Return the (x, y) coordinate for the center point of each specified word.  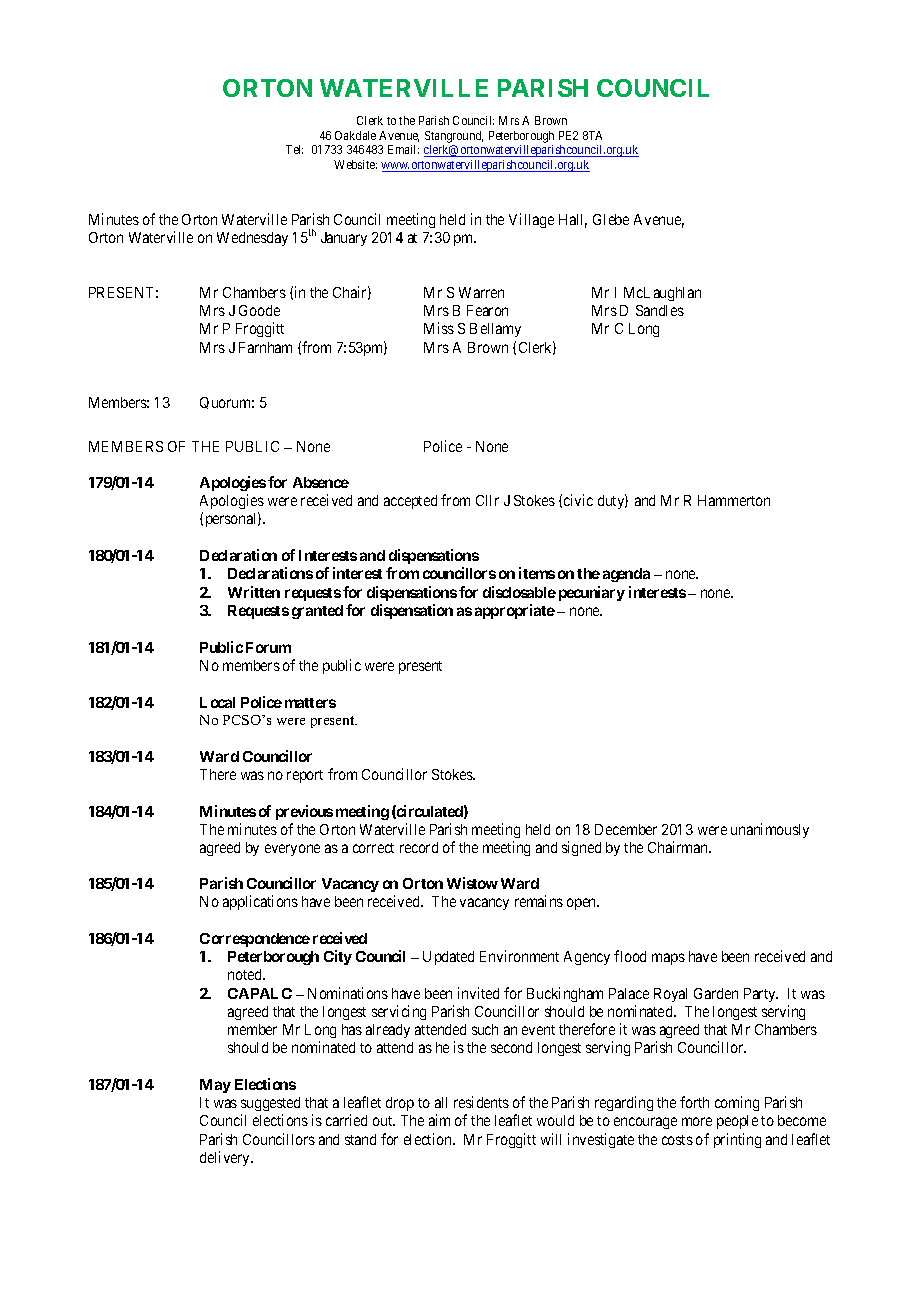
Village (531, 220)
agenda (626, 575)
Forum (268, 647)
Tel (294, 149)
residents (481, 1102)
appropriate (515, 611)
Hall (573, 221)
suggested (270, 1104)
